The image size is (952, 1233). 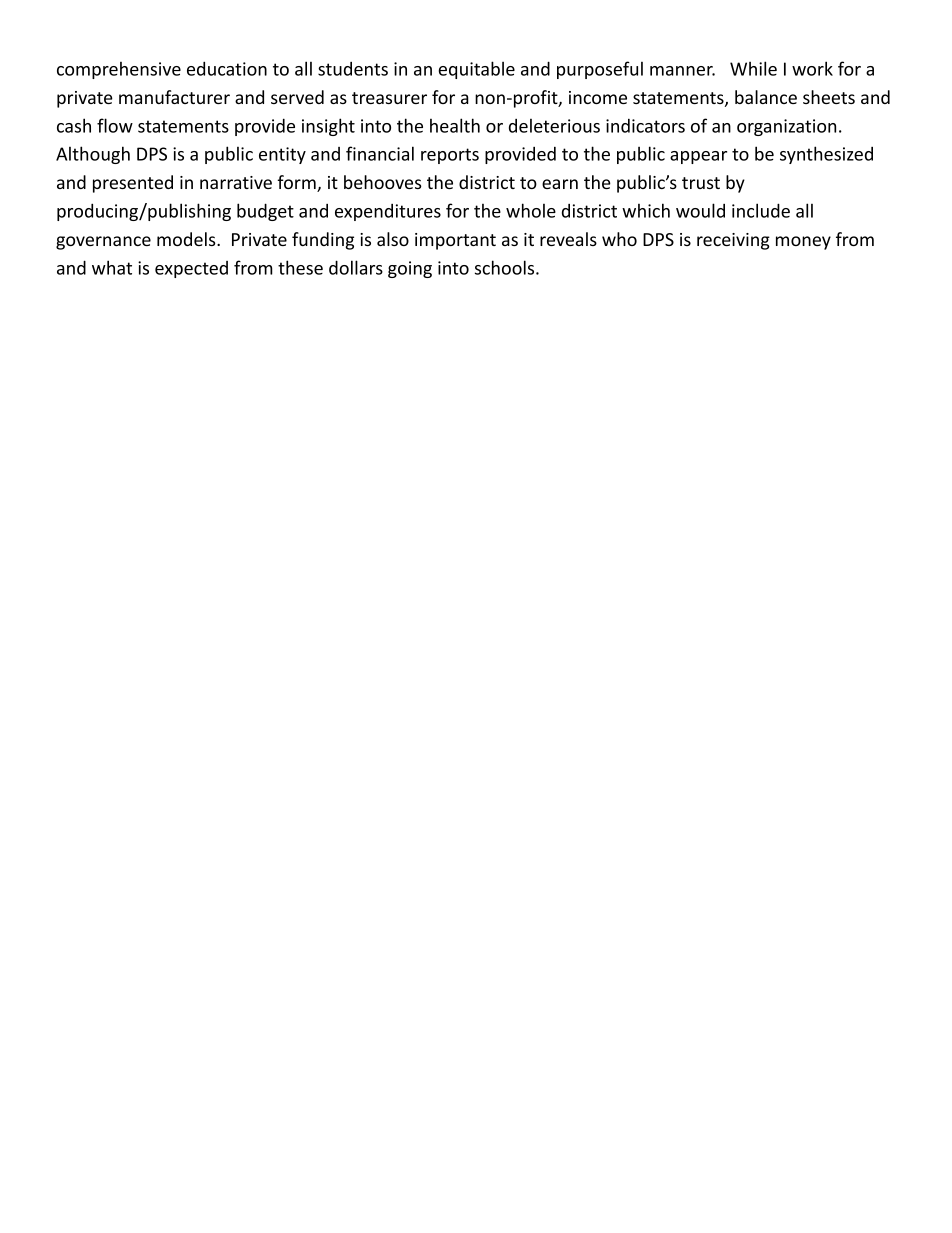 What do you see at coordinates (133, 184) in the document?
I see `presented` at bounding box center [133, 184].
